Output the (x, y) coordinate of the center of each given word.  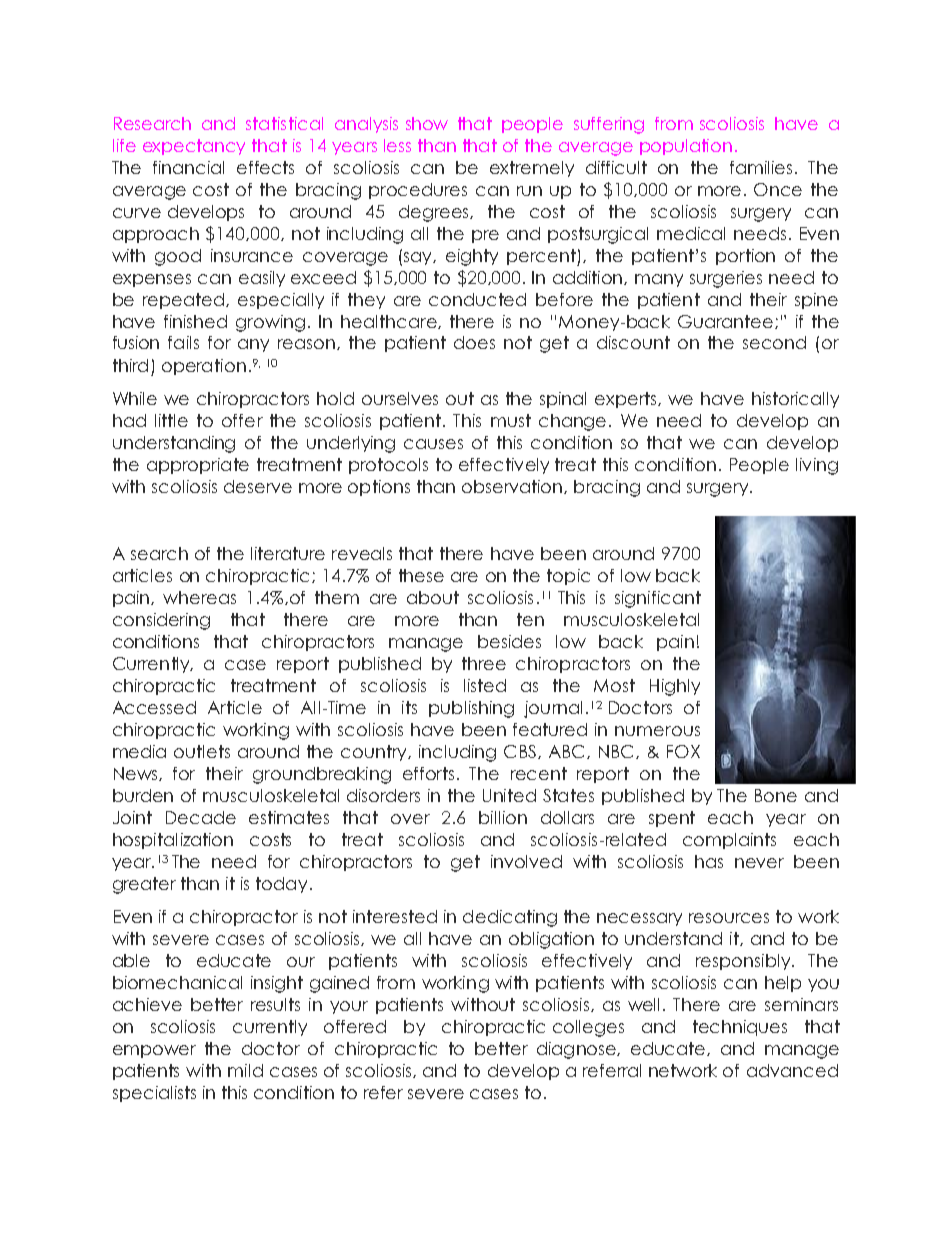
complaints (729, 841)
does (474, 342)
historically (795, 400)
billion (503, 817)
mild (245, 1070)
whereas (199, 597)
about (433, 597)
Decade (201, 817)
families (761, 167)
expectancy (194, 147)
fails (183, 342)
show (427, 123)
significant (658, 599)
